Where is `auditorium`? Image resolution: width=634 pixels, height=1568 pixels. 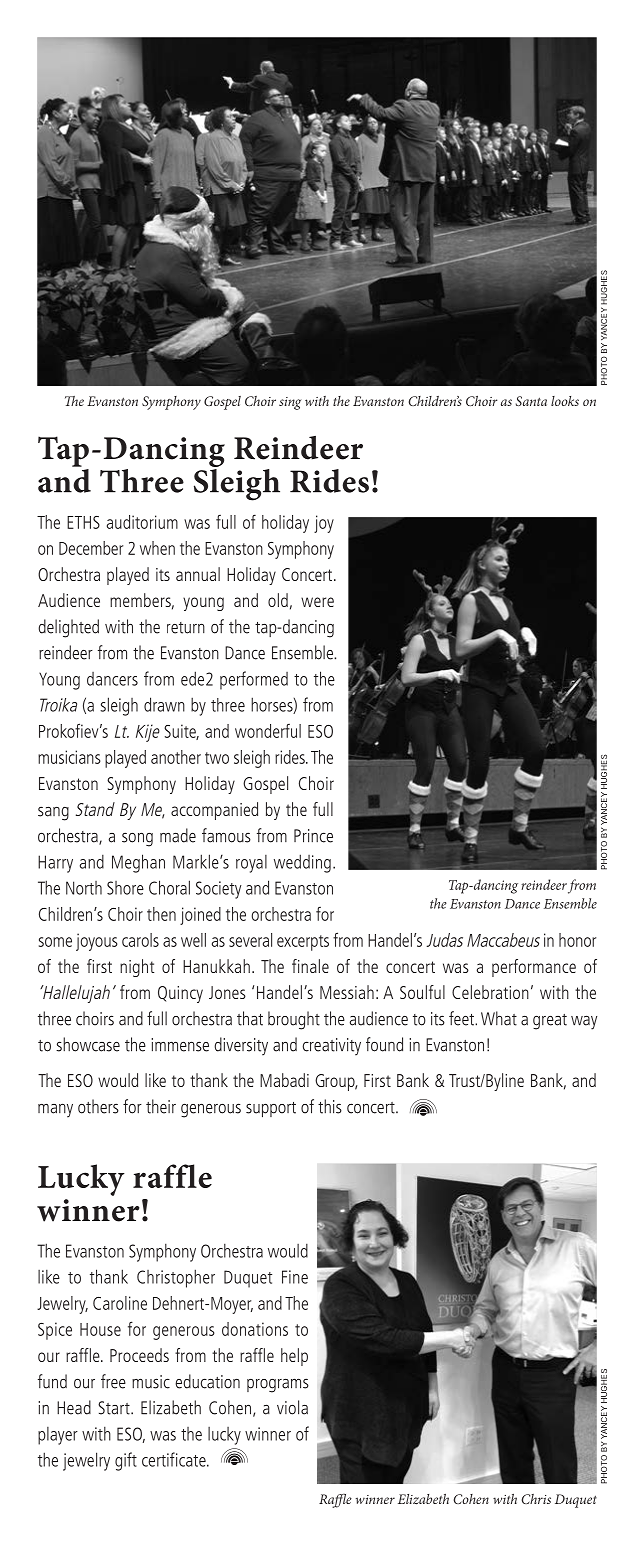
auditorium is located at coordinates (142, 522).
